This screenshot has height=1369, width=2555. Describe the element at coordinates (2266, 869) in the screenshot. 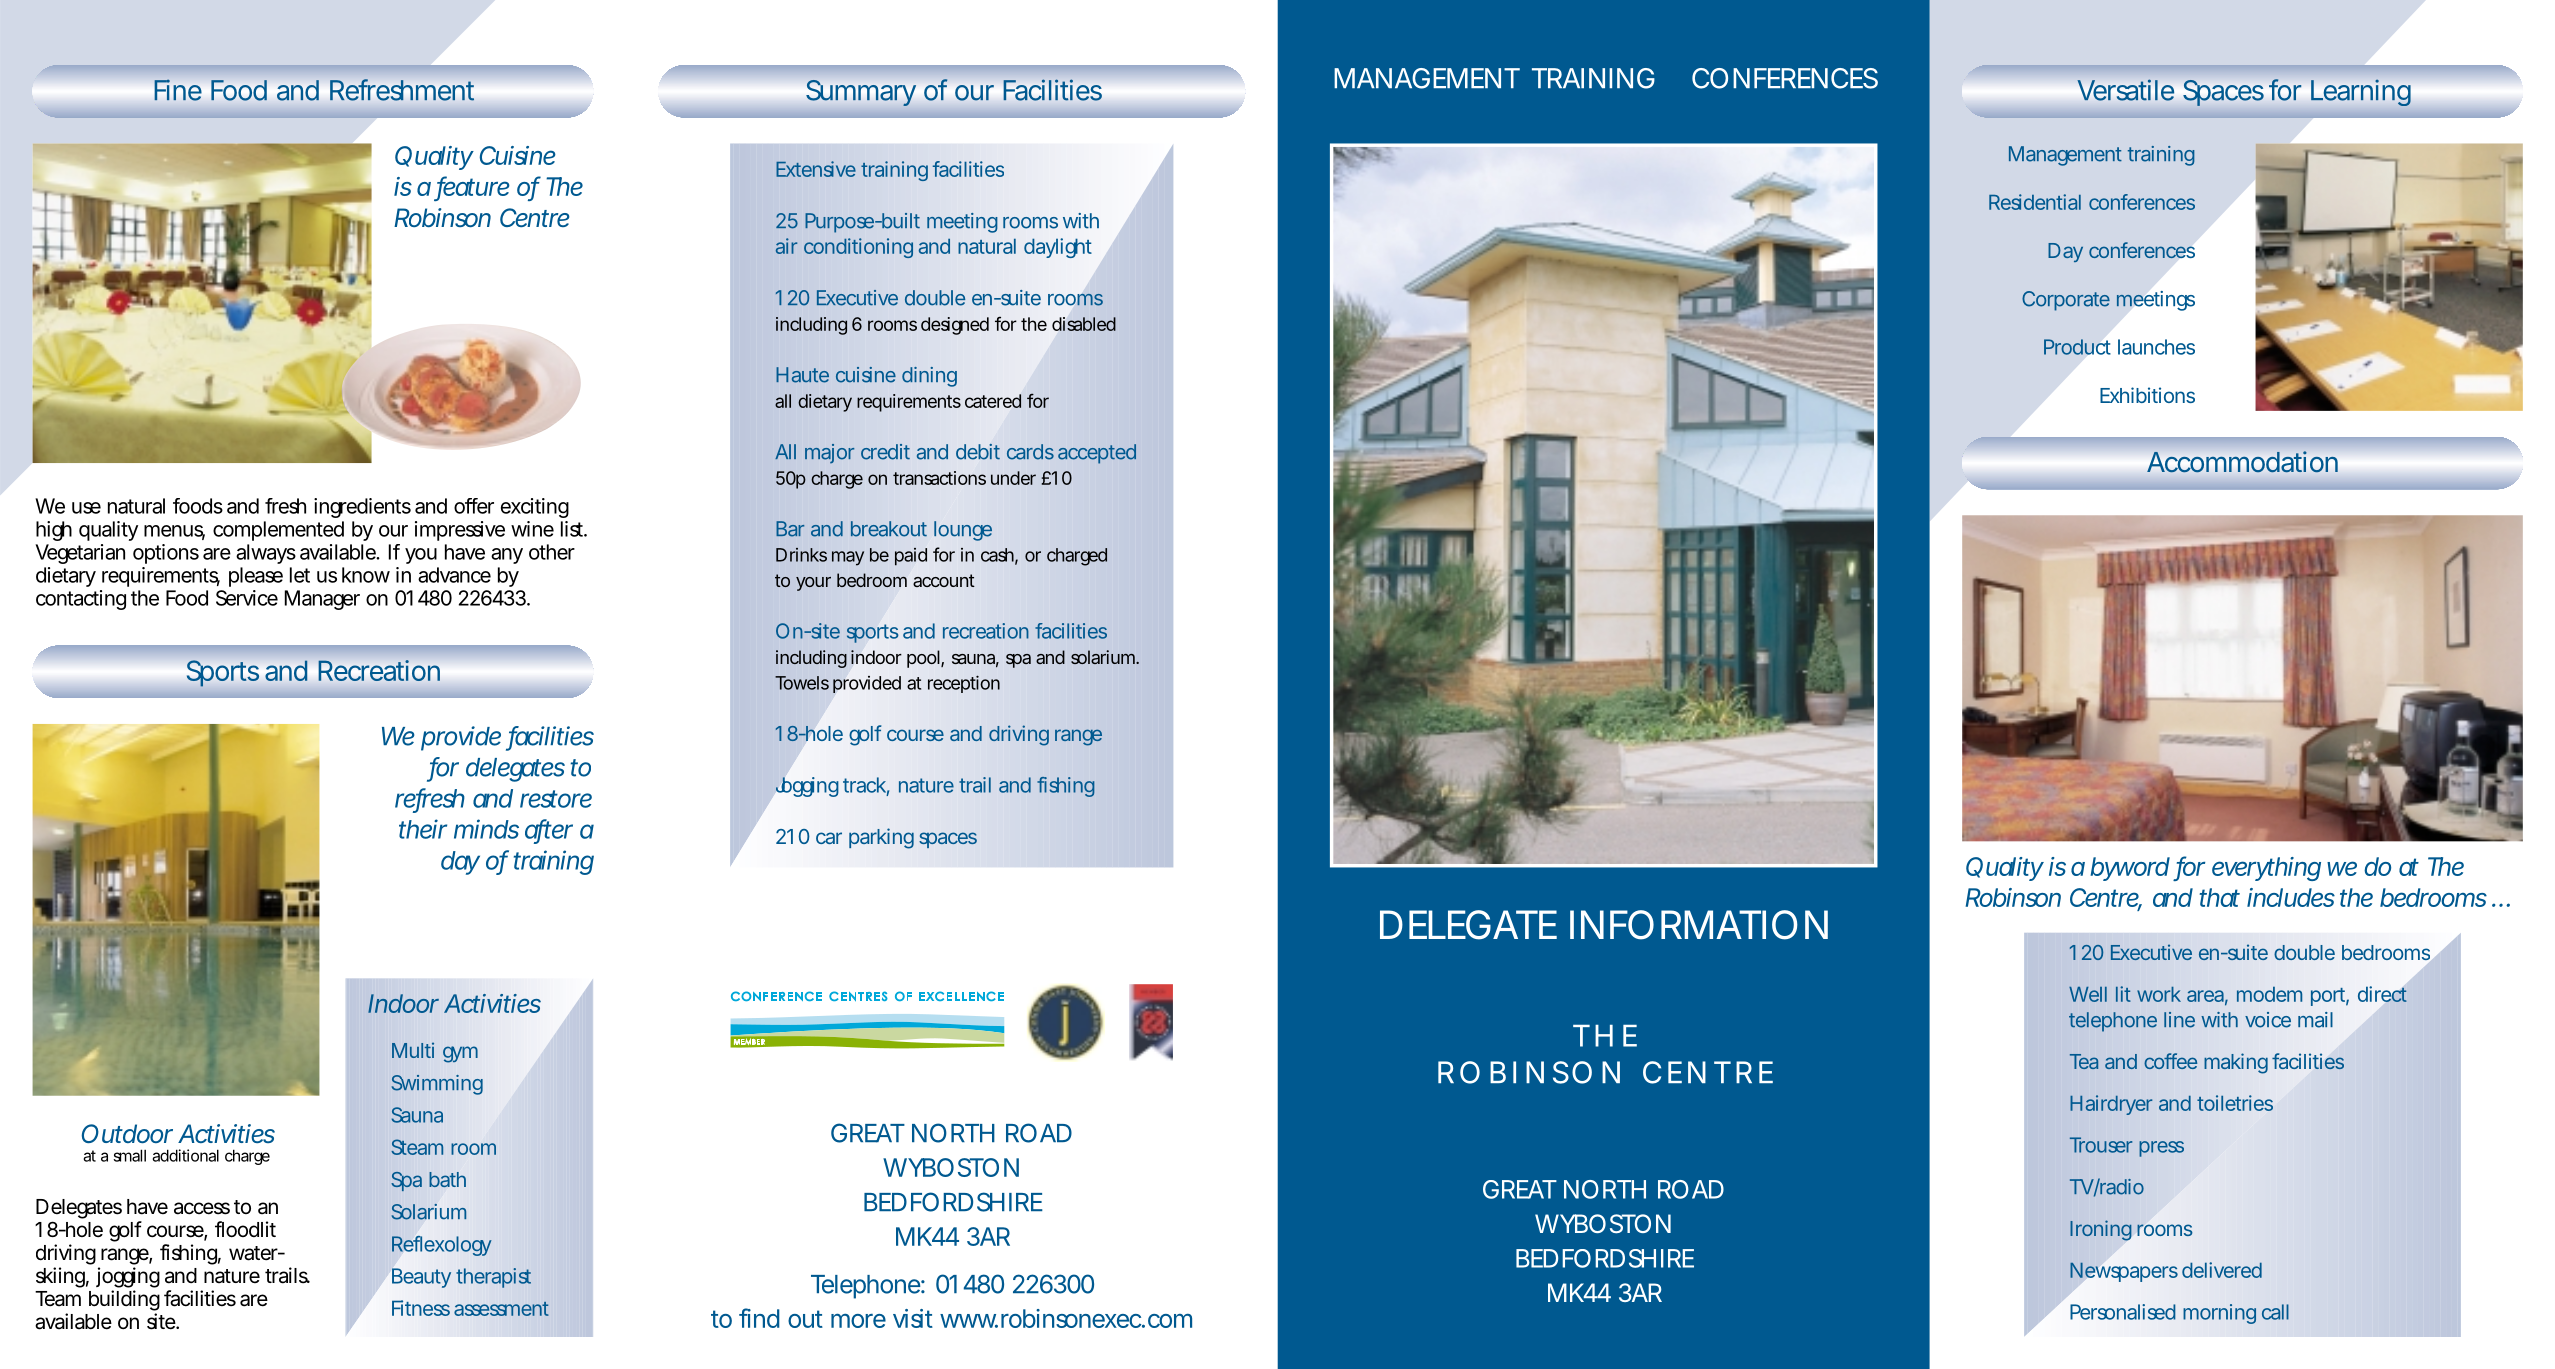

I see `everything` at that location.
